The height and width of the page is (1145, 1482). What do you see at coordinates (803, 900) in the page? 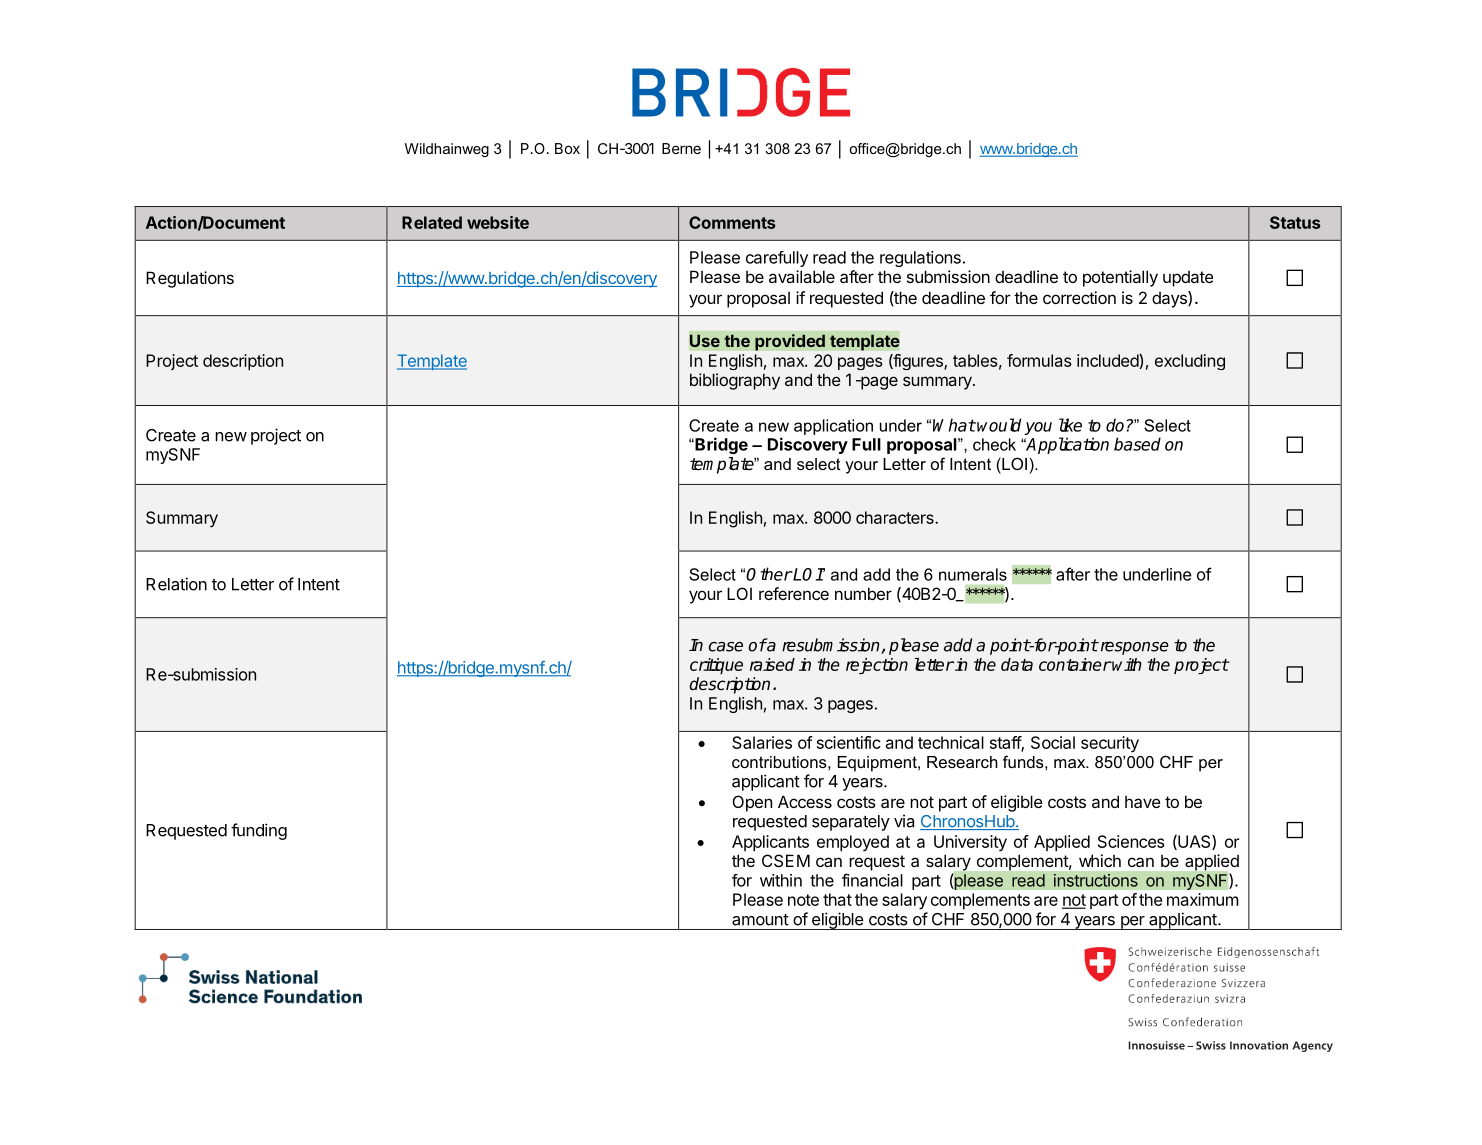
I see `note` at bounding box center [803, 900].
